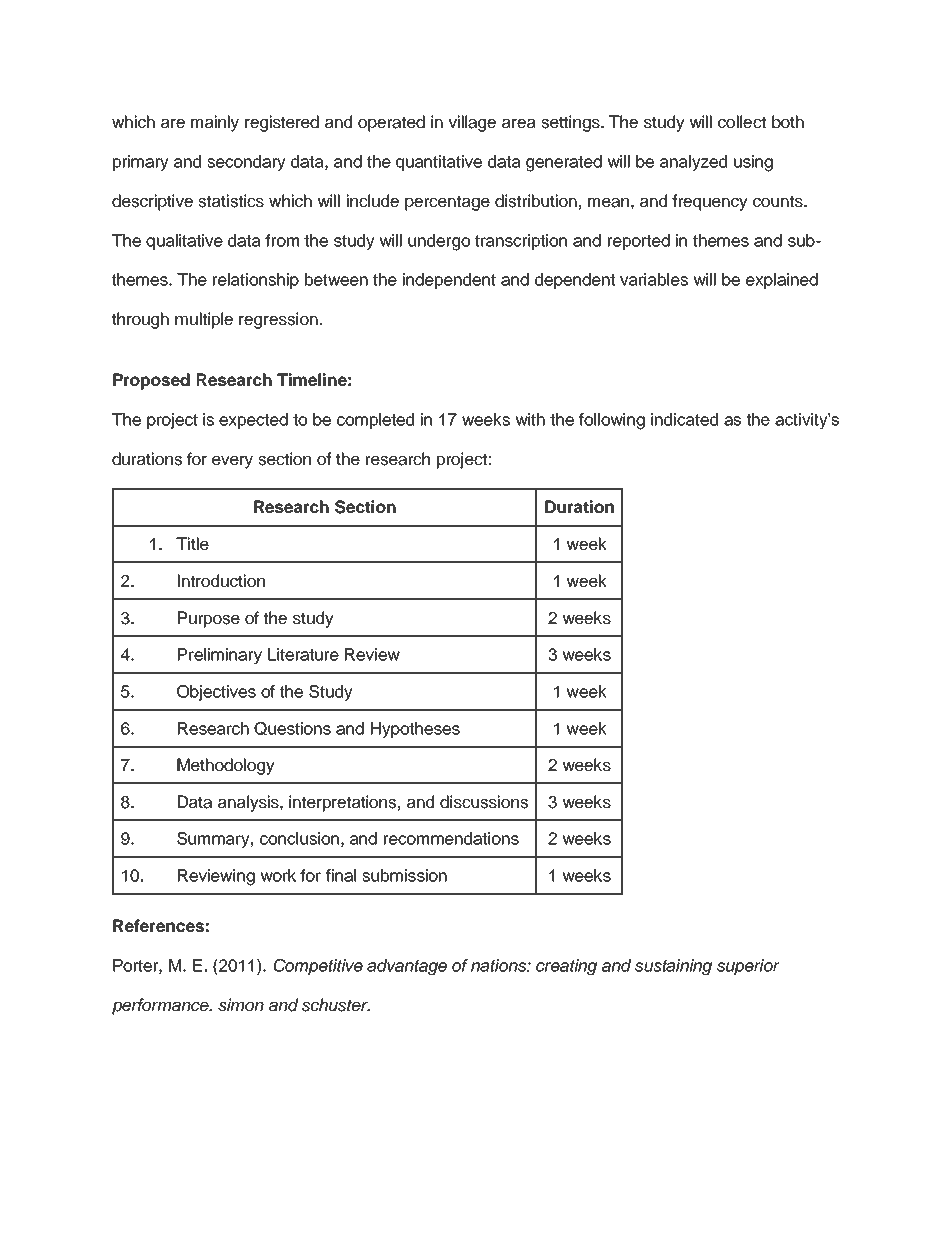 The width and height of the screenshot is (952, 1233). I want to click on simon, so click(241, 1005).
